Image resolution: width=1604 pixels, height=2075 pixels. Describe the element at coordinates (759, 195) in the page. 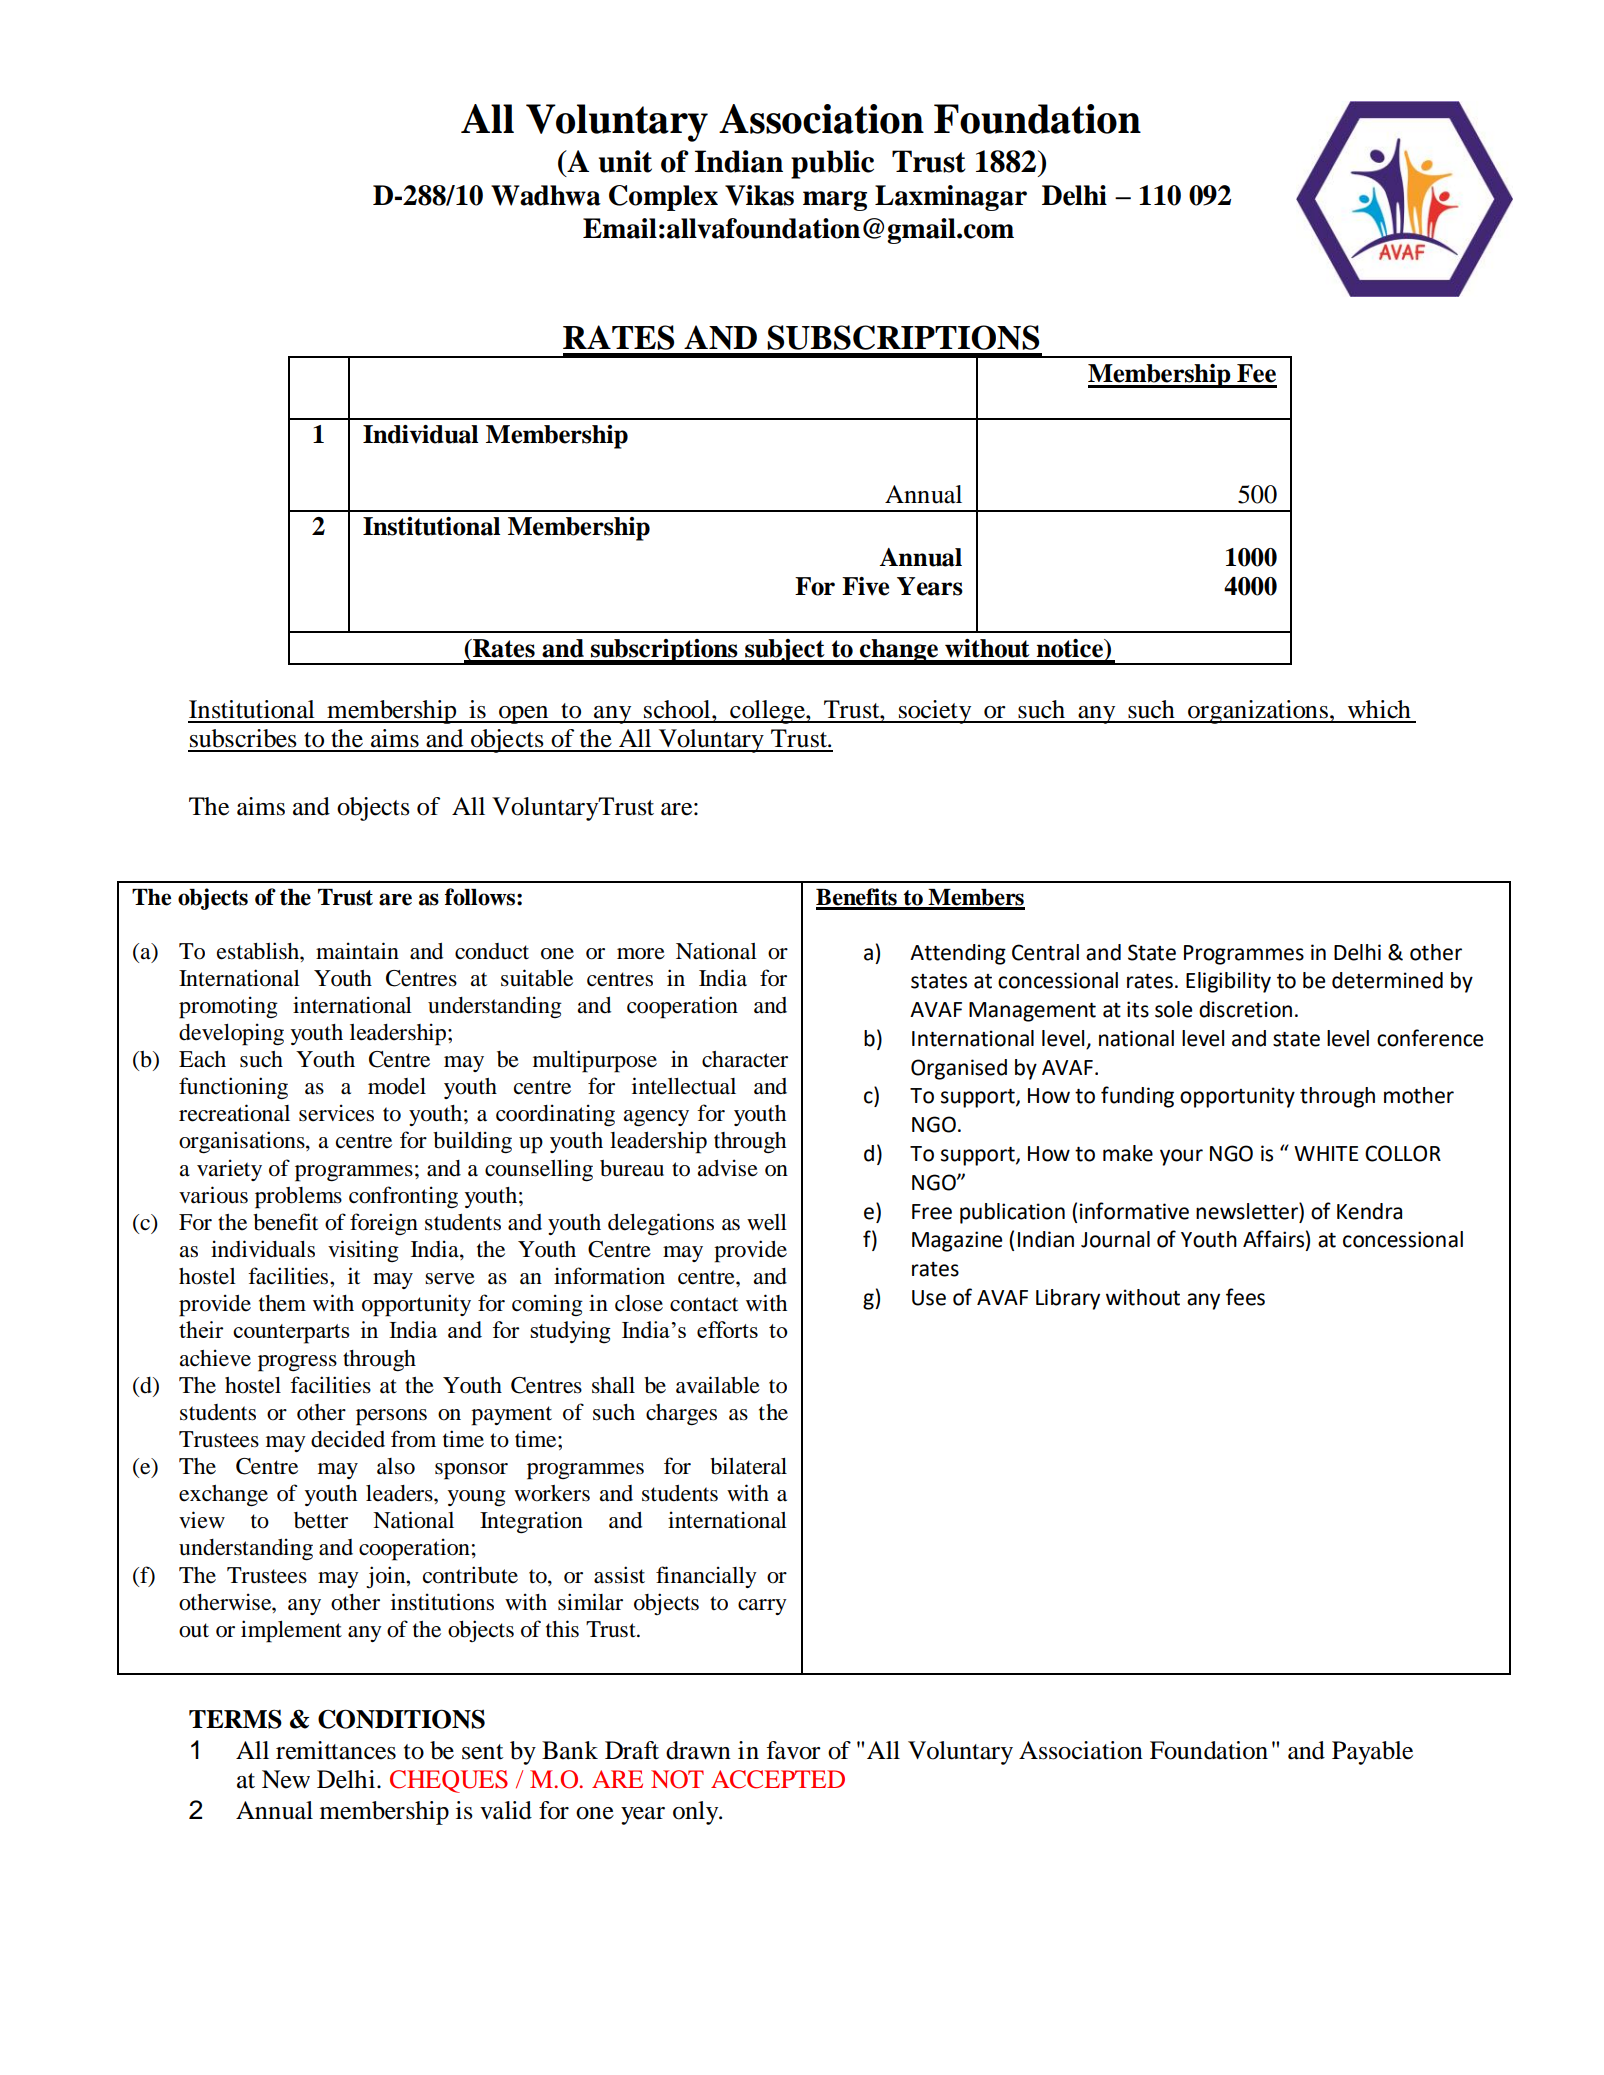

I see `Vikas` at that location.
